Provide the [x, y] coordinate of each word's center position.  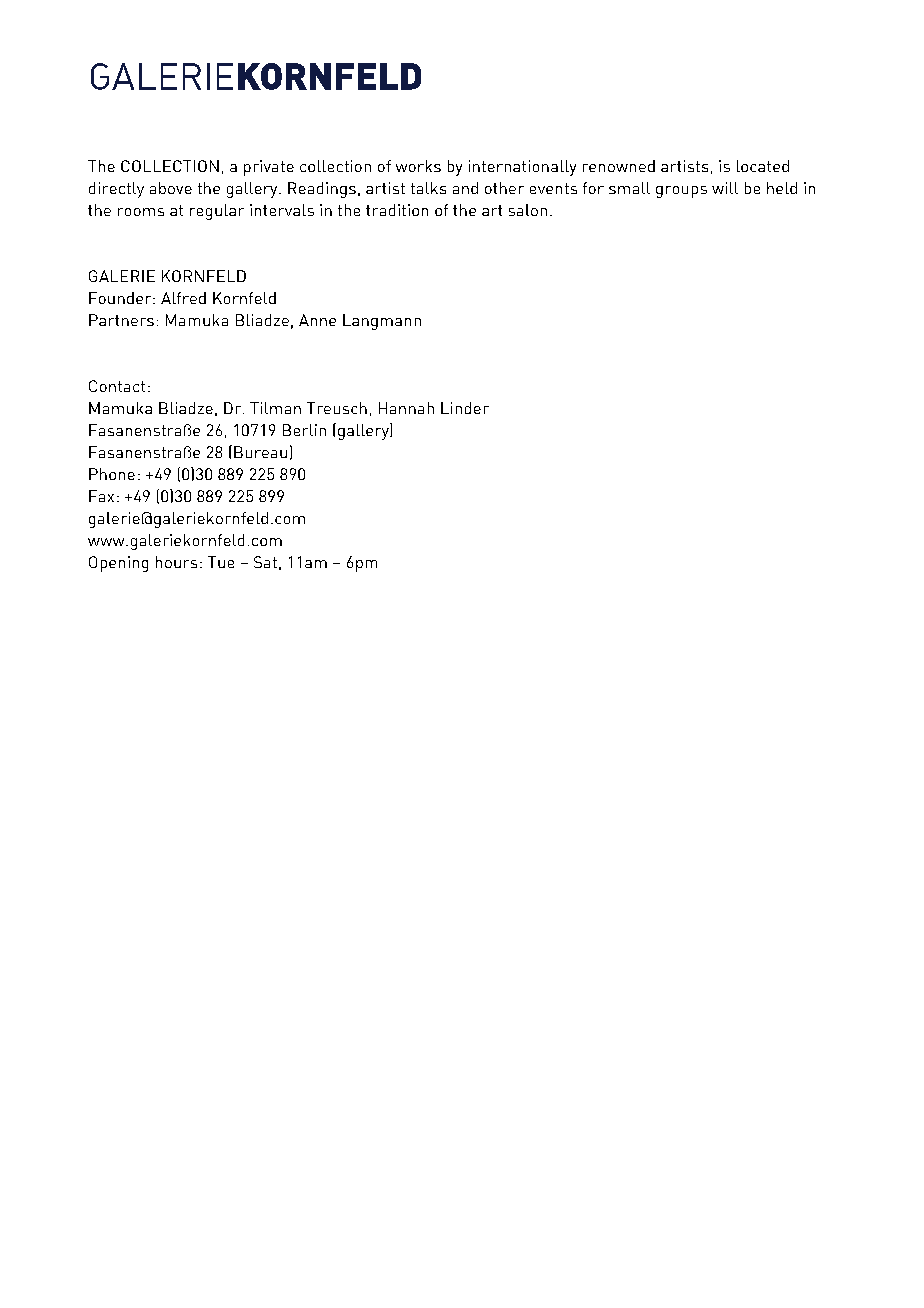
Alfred [183, 298]
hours [176, 562]
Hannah [406, 408]
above [171, 188]
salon [528, 210]
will [725, 188]
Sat [265, 562]
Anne [317, 320]
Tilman [275, 408]
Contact [117, 386]
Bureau [260, 452]
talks [428, 188]
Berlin [304, 430]
